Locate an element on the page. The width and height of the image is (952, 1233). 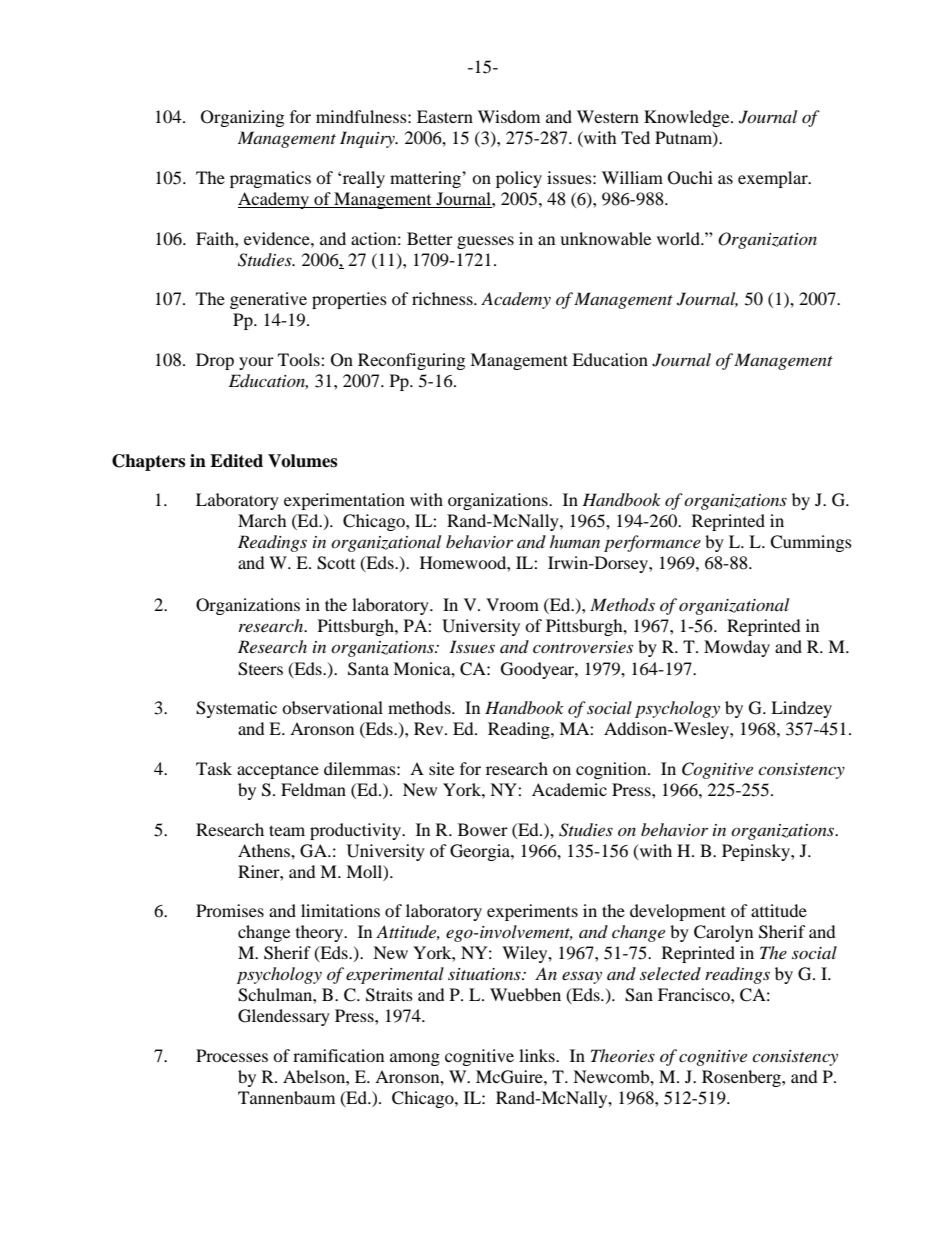
Francisco is located at coordinates (695, 994).
